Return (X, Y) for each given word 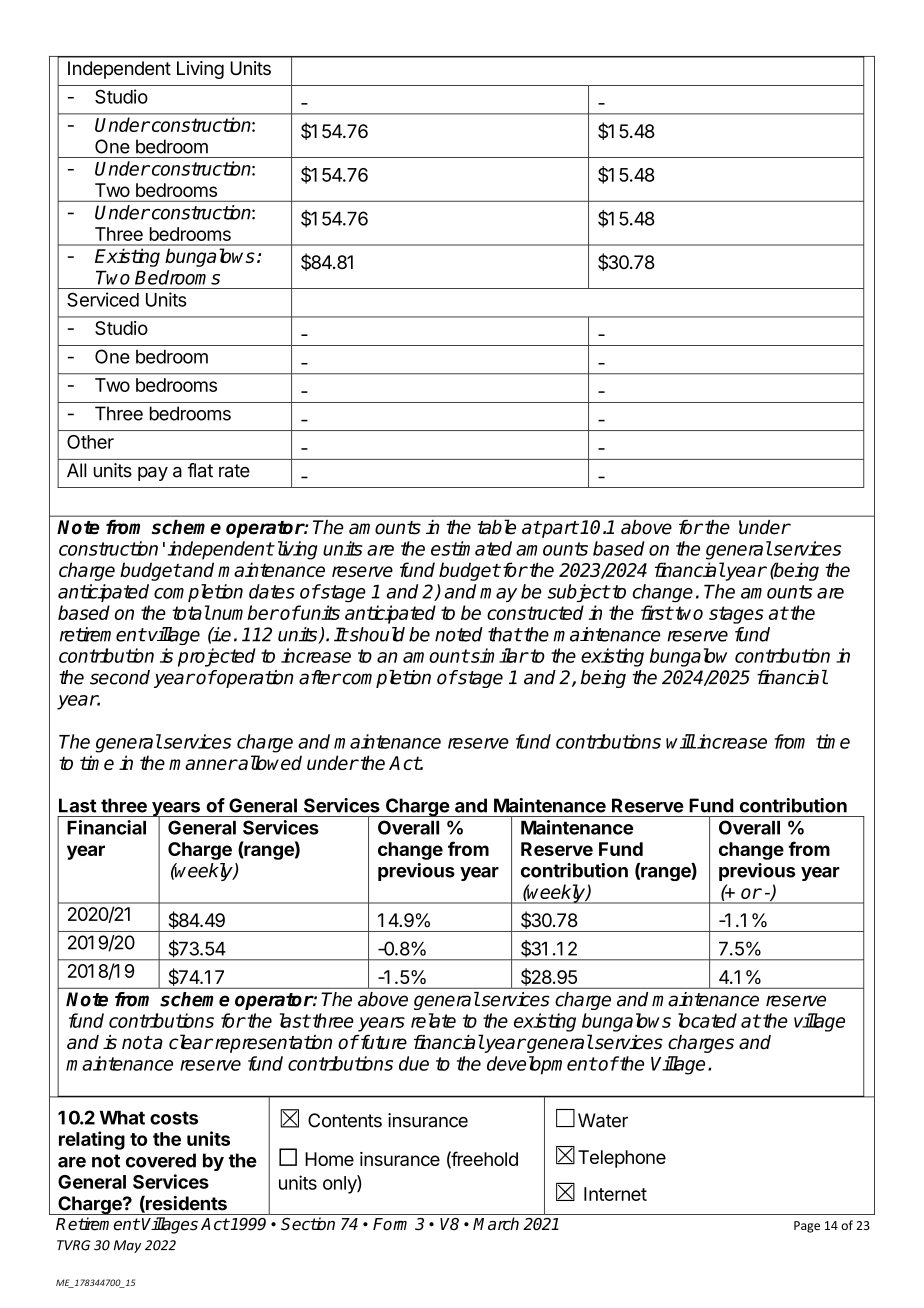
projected (217, 657)
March (496, 1224)
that (505, 634)
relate (433, 1020)
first (657, 612)
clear (191, 1042)
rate (234, 471)
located (707, 1020)
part (559, 529)
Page (807, 1227)
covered (161, 1160)
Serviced (103, 299)
